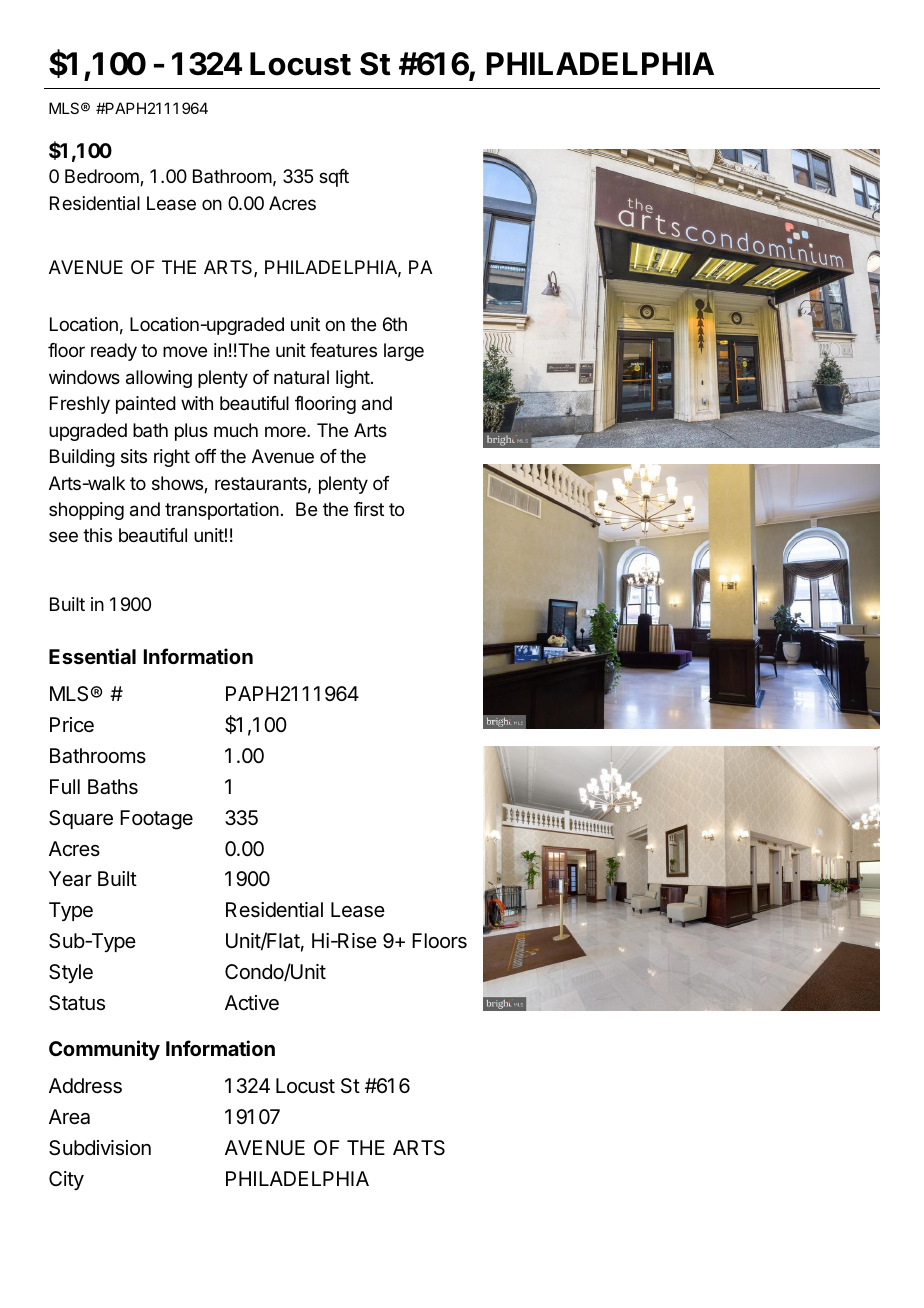  Describe the element at coordinates (222, 511) in the screenshot. I see `transportation` at that location.
